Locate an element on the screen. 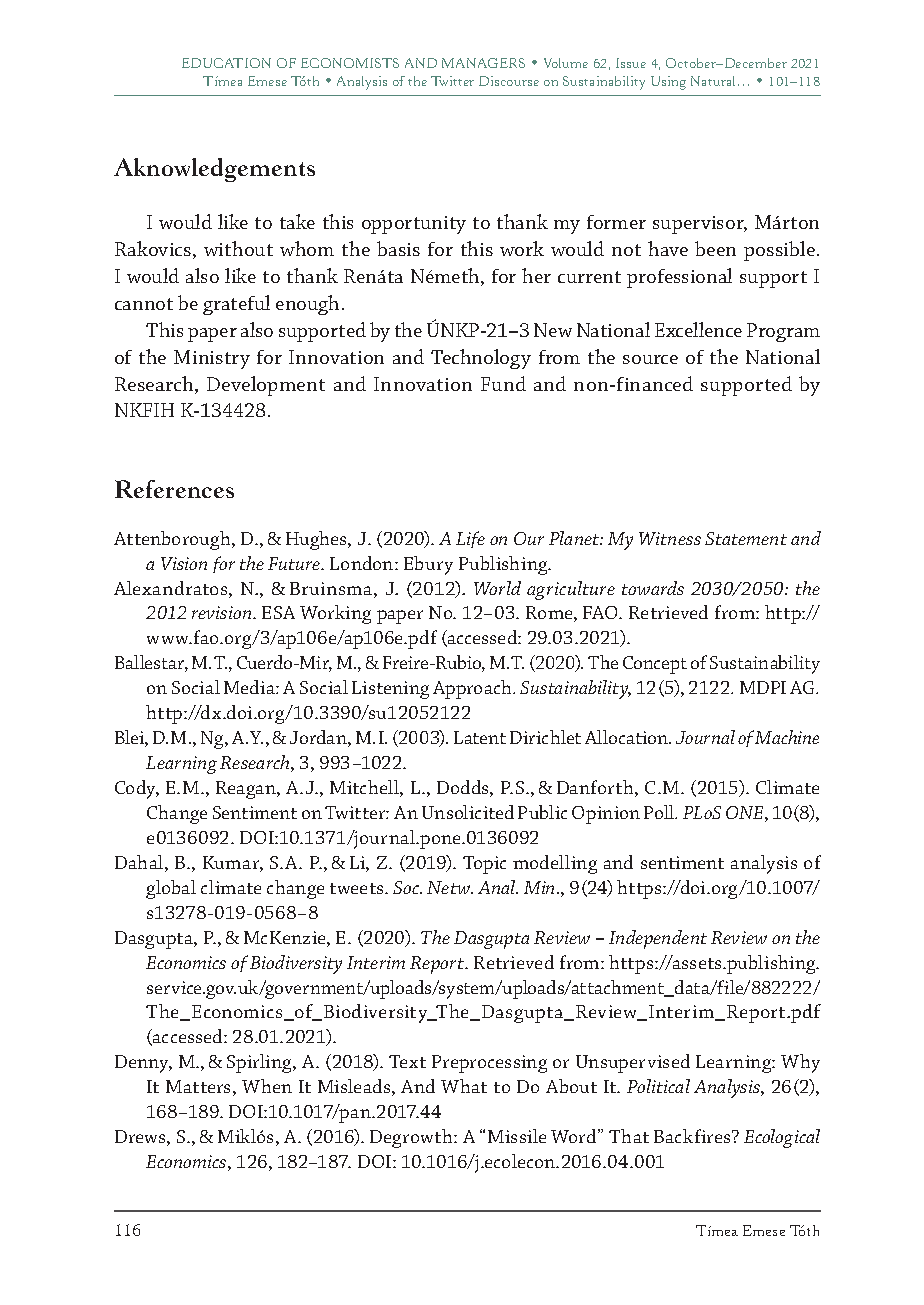 The height and width of the screenshot is (1305, 924). ESA is located at coordinates (278, 612).
